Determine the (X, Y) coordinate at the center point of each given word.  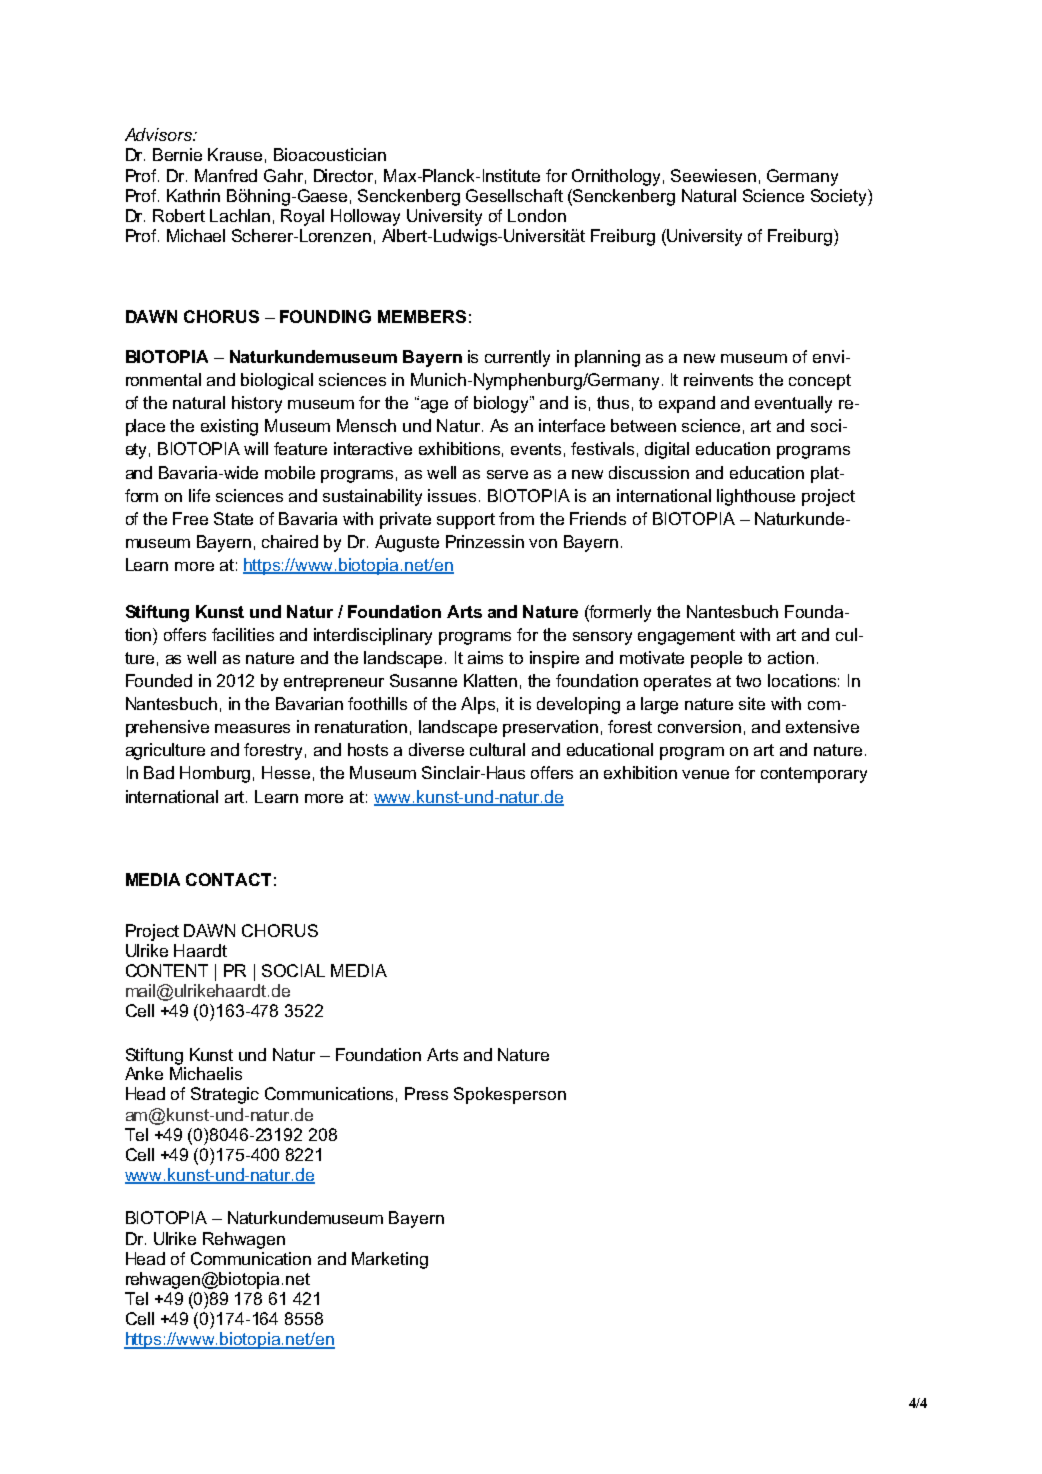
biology (502, 404)
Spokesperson (510, 1095)
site (752, 703)
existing (229, 427)
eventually (793, 404)
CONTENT (167, 970)
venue (705, 774)
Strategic (225, 1095)
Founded (159, 680)
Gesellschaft (514, 195)
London (537, 215)
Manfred (226, 175)
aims (485, 657)
